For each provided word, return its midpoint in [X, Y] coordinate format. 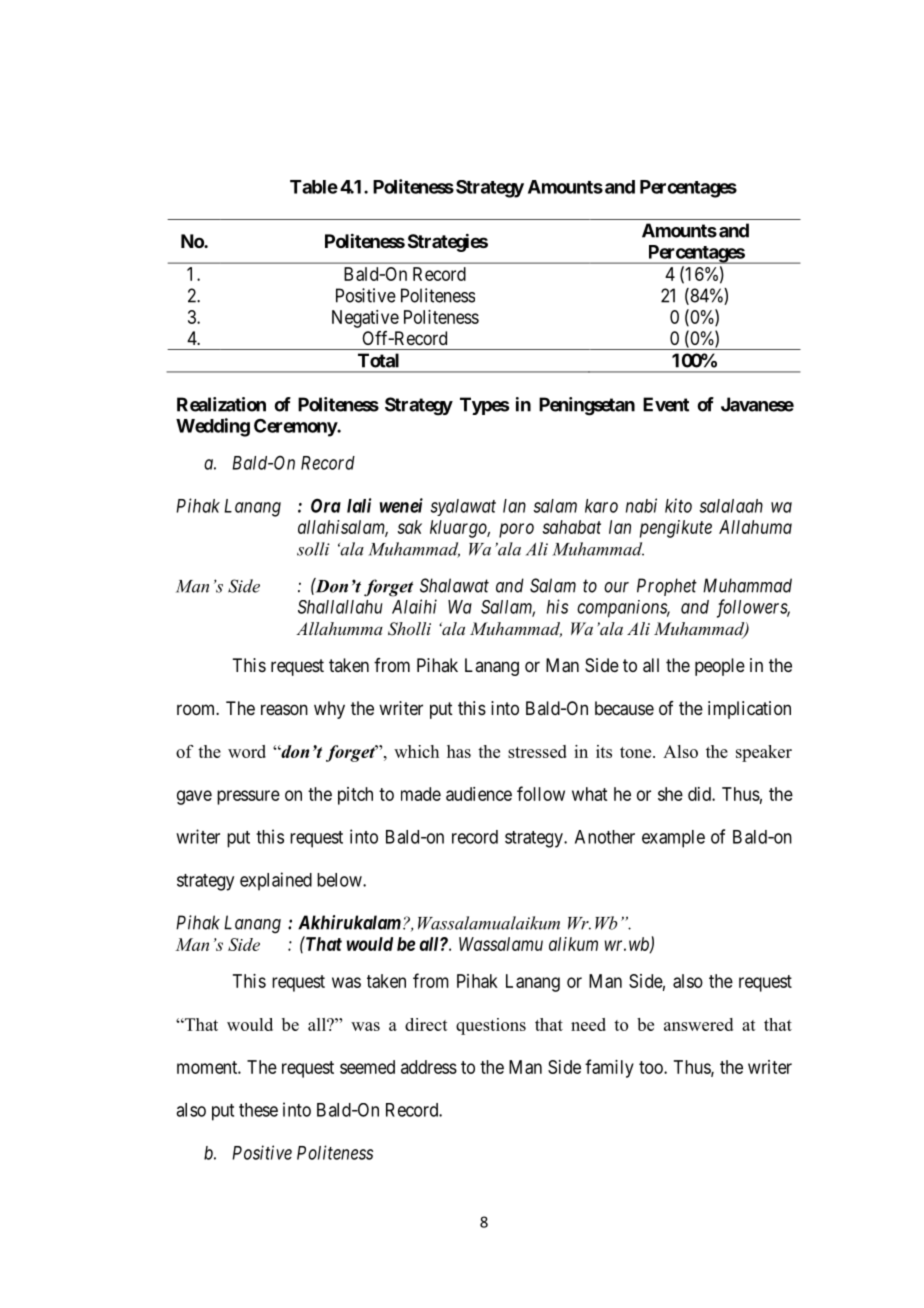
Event [666, 404]
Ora [326, 505]
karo [601, 506]
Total [378, 360]
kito [678, 505]
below [340, 880]
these [258, 1110]
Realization [221, 404]
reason [284, 709]
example [673, 839]
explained [276, 881]
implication [749, 710]
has [459, 751]
